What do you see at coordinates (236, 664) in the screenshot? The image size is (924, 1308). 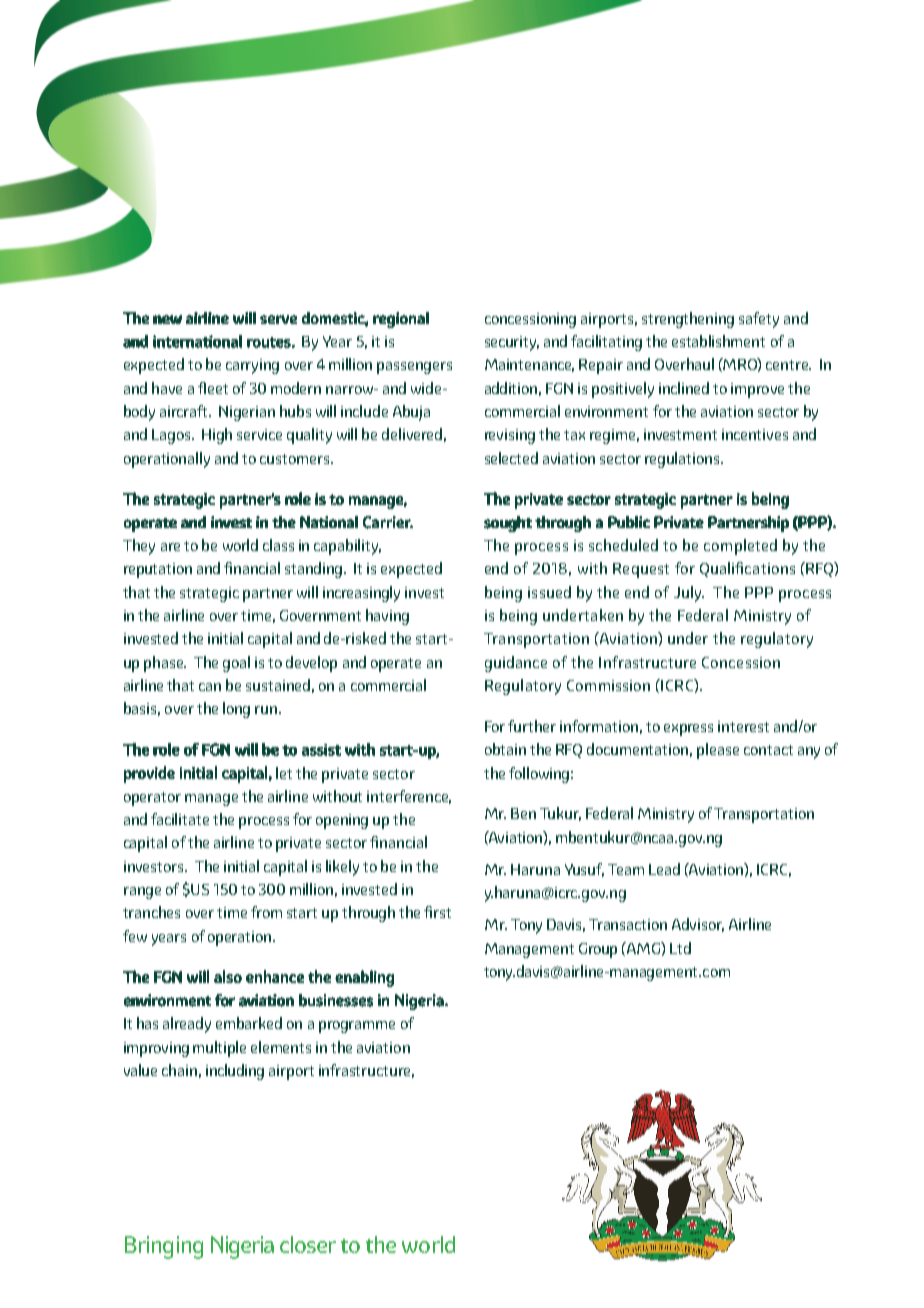 I see `goal` at bounding box center [236, 664].
